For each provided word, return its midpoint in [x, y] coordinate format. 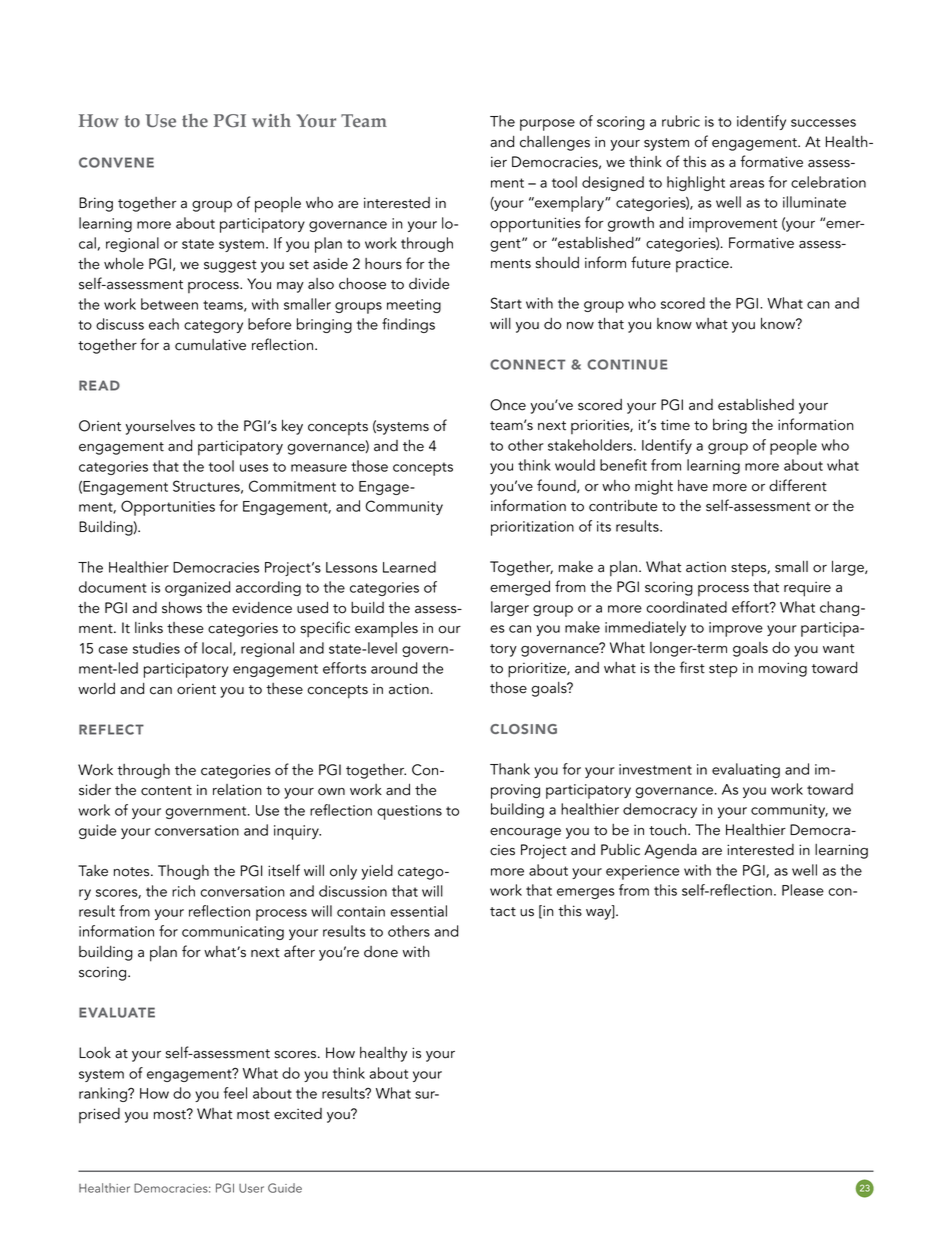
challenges [555, 143]
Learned [409, 567]
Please [803, 890]
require [807, 589]
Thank [510, 769]
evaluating [746, 770]
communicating [233, 933]
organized [197, 588]
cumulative [210, 345]
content [166, 791]
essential [419, 911]
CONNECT [528, 364]
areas [747, 184]
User [251, 1188]
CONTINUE [627, 364]
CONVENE [116, 162]
